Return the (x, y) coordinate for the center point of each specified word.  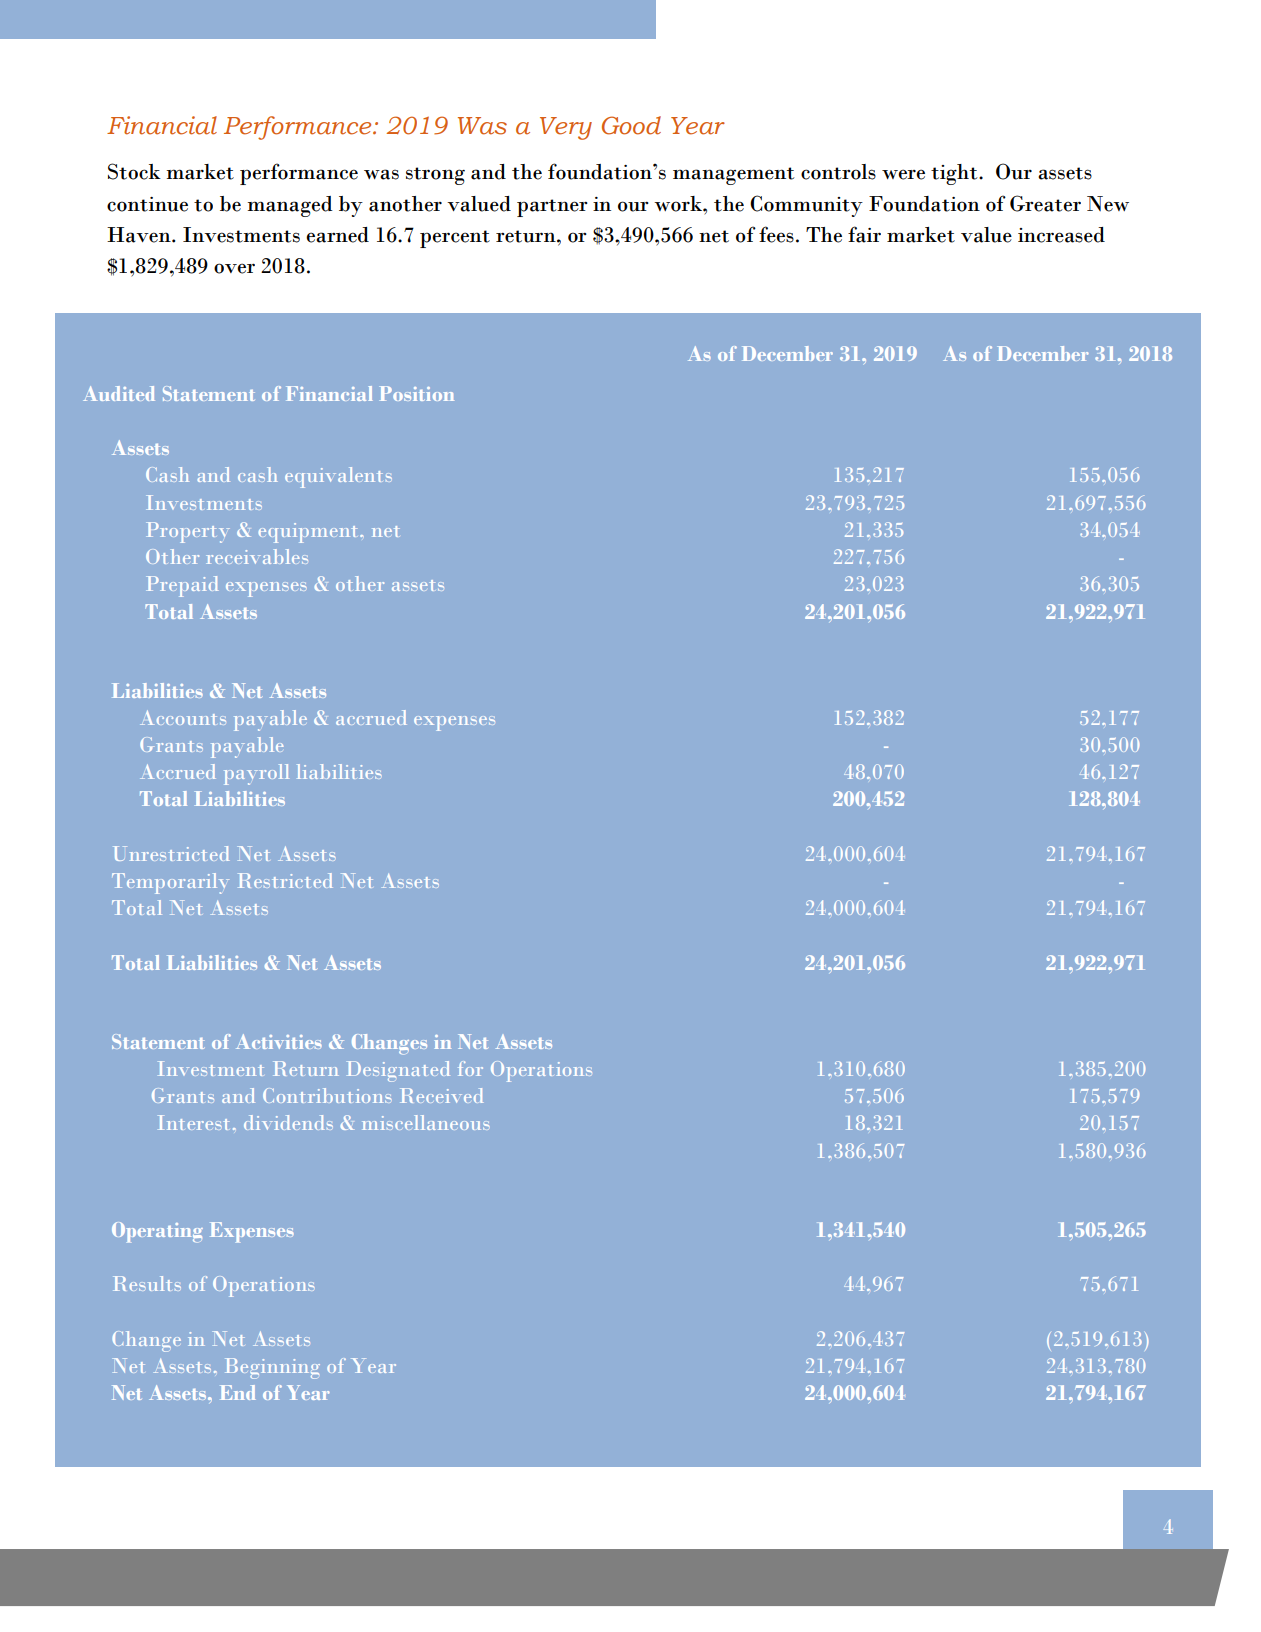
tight (955, 174)
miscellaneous (426, 1122)
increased (1061, 235)
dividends (288, 1122)
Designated (398, 1071)
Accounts (183, 717)
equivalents (338, 477)
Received (441, 1095)
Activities (279, 1041)
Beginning (272, 1368)
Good (631, 125)
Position (417, 393)
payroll (256, 774)
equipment (309, 533)
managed (290, 206)
